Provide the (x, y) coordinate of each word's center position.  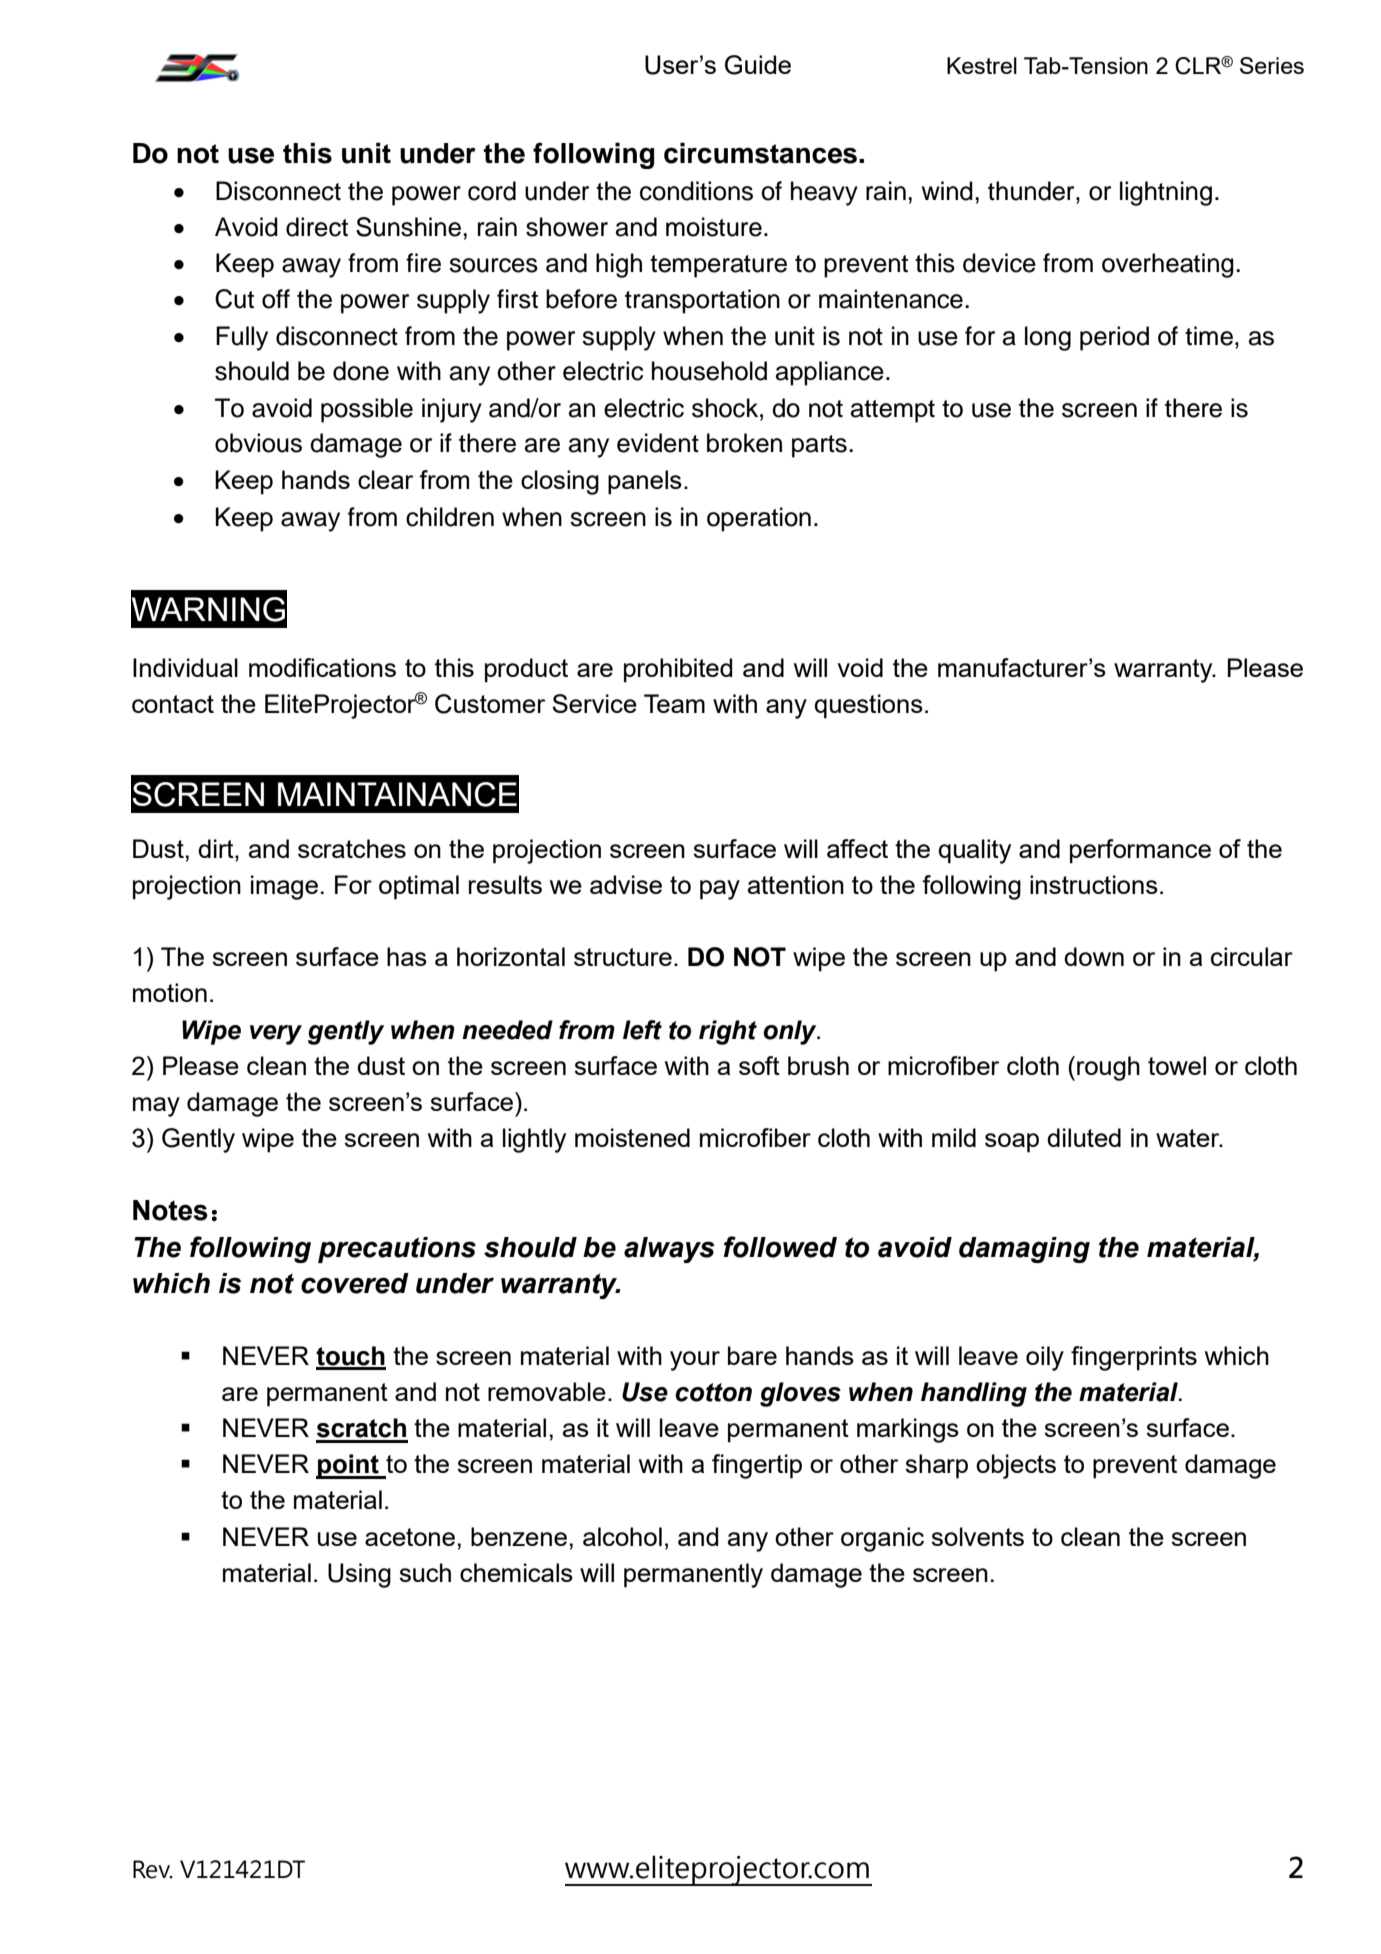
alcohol (622, 1536)
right (728, 1032)
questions (868, 706)
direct (317, 227)
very (276, 1035)
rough (1108, 1068)
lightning (1166, 193)
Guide (758, 65)
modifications (322, 667)
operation (759, 519)
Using (359, 1575)
